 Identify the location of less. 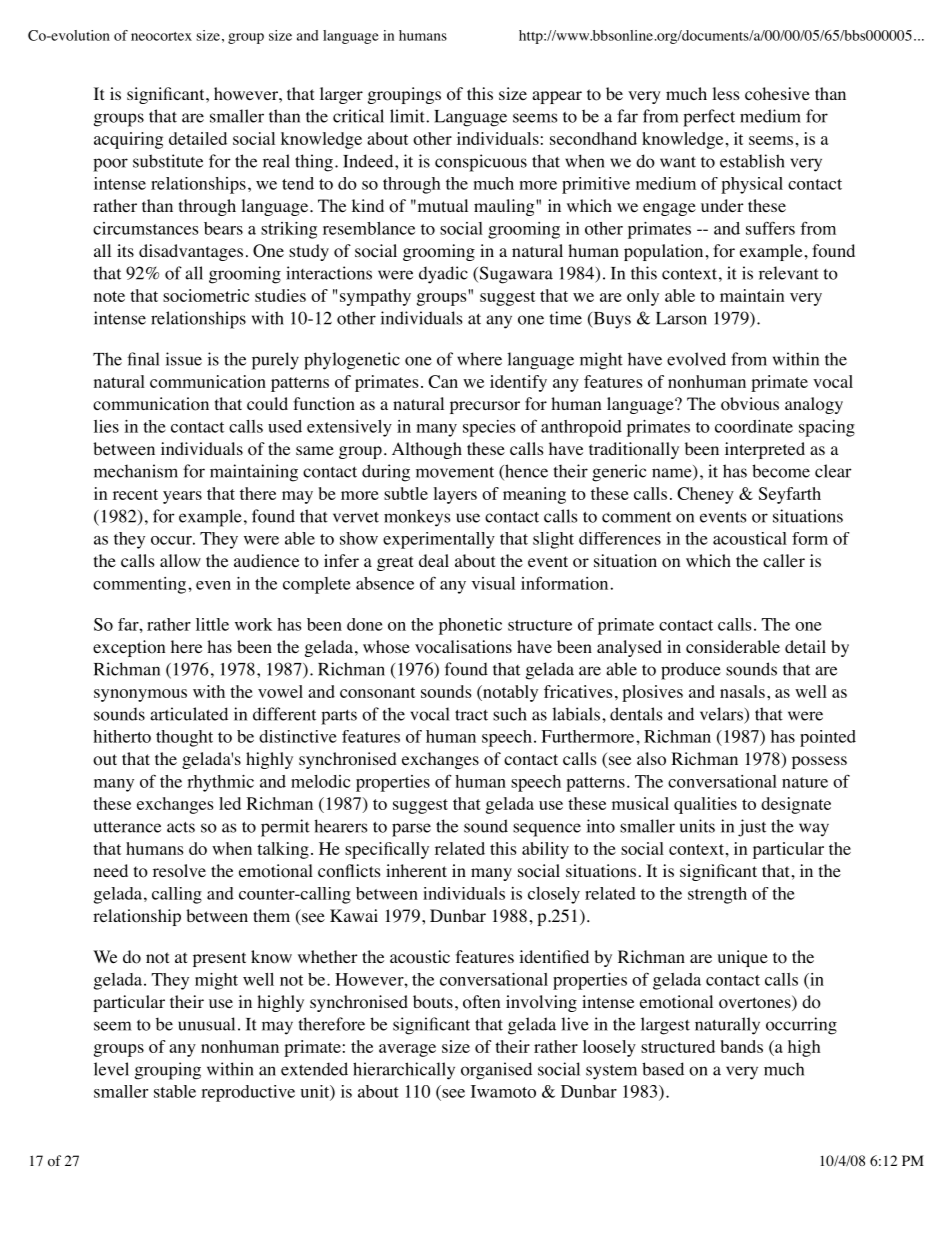
(726, 93).
